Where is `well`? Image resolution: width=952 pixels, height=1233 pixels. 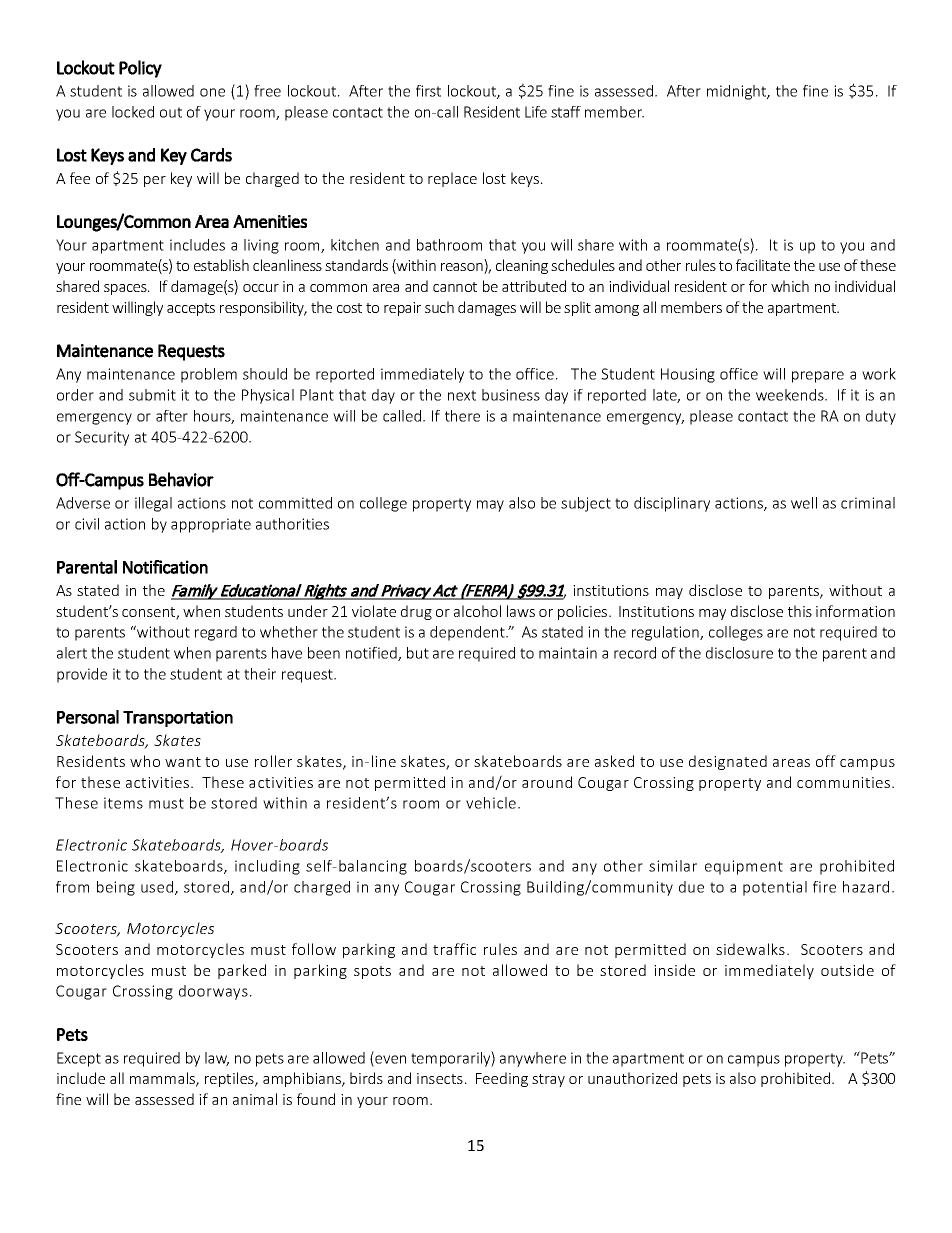
well is located at coordinates (804, 503).
